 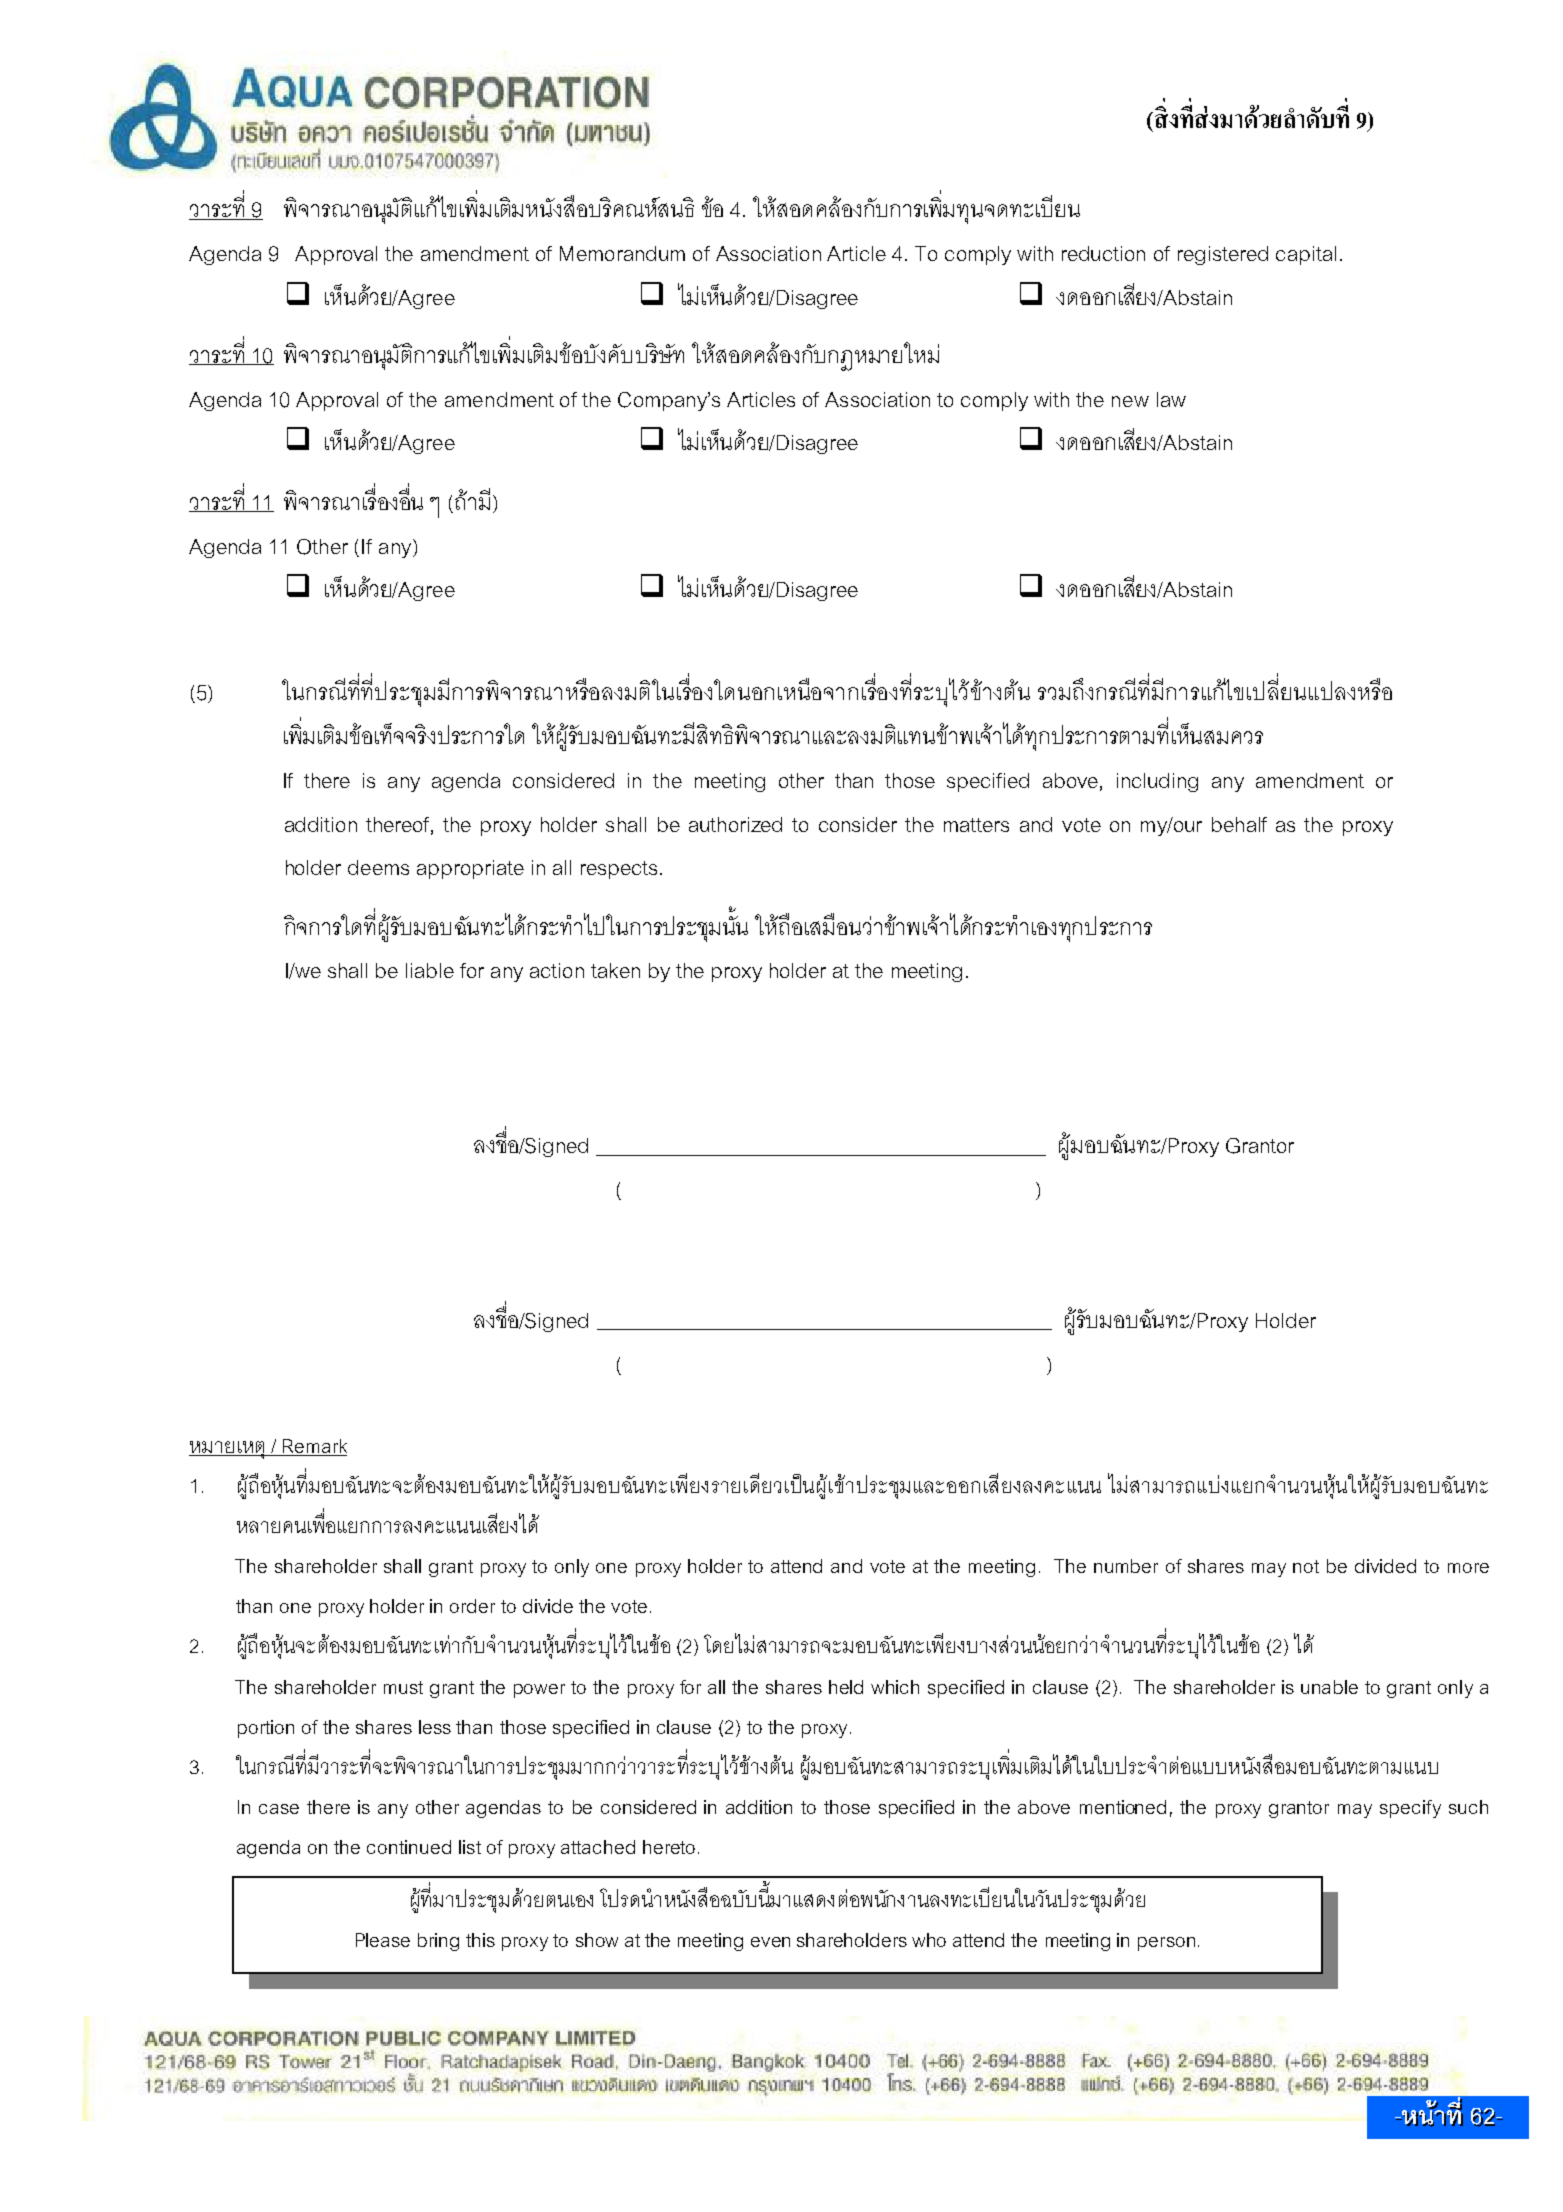 I want to click on number, so click(x=1126, y=1566).
